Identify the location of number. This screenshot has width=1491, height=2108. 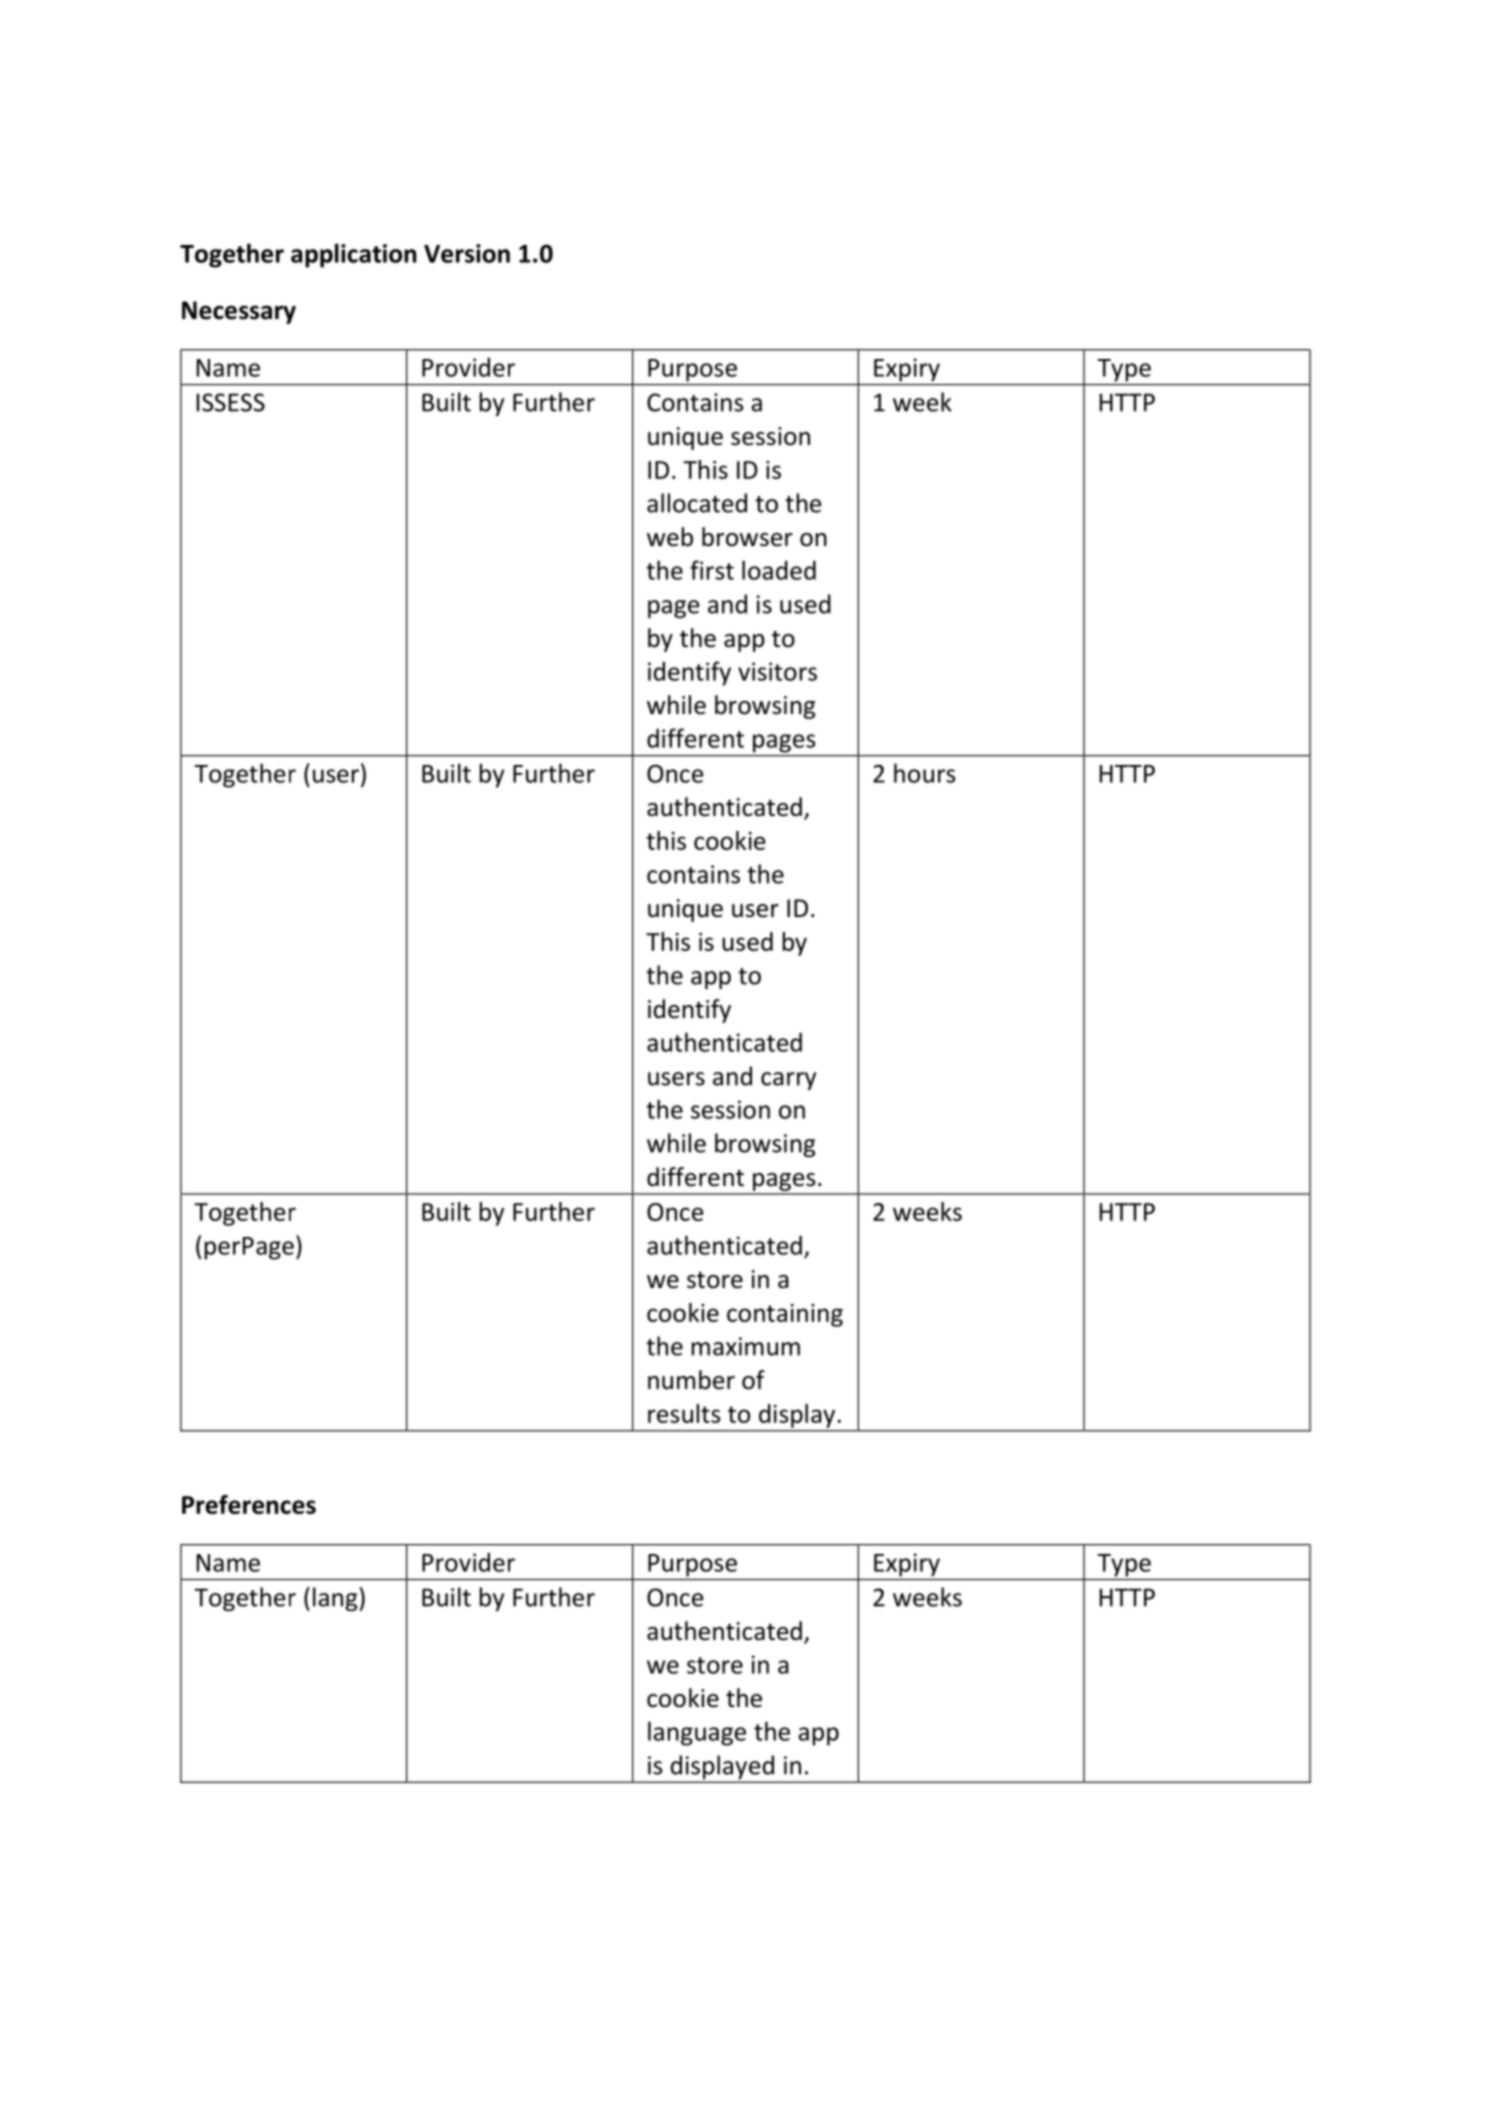
(691, 1380).
